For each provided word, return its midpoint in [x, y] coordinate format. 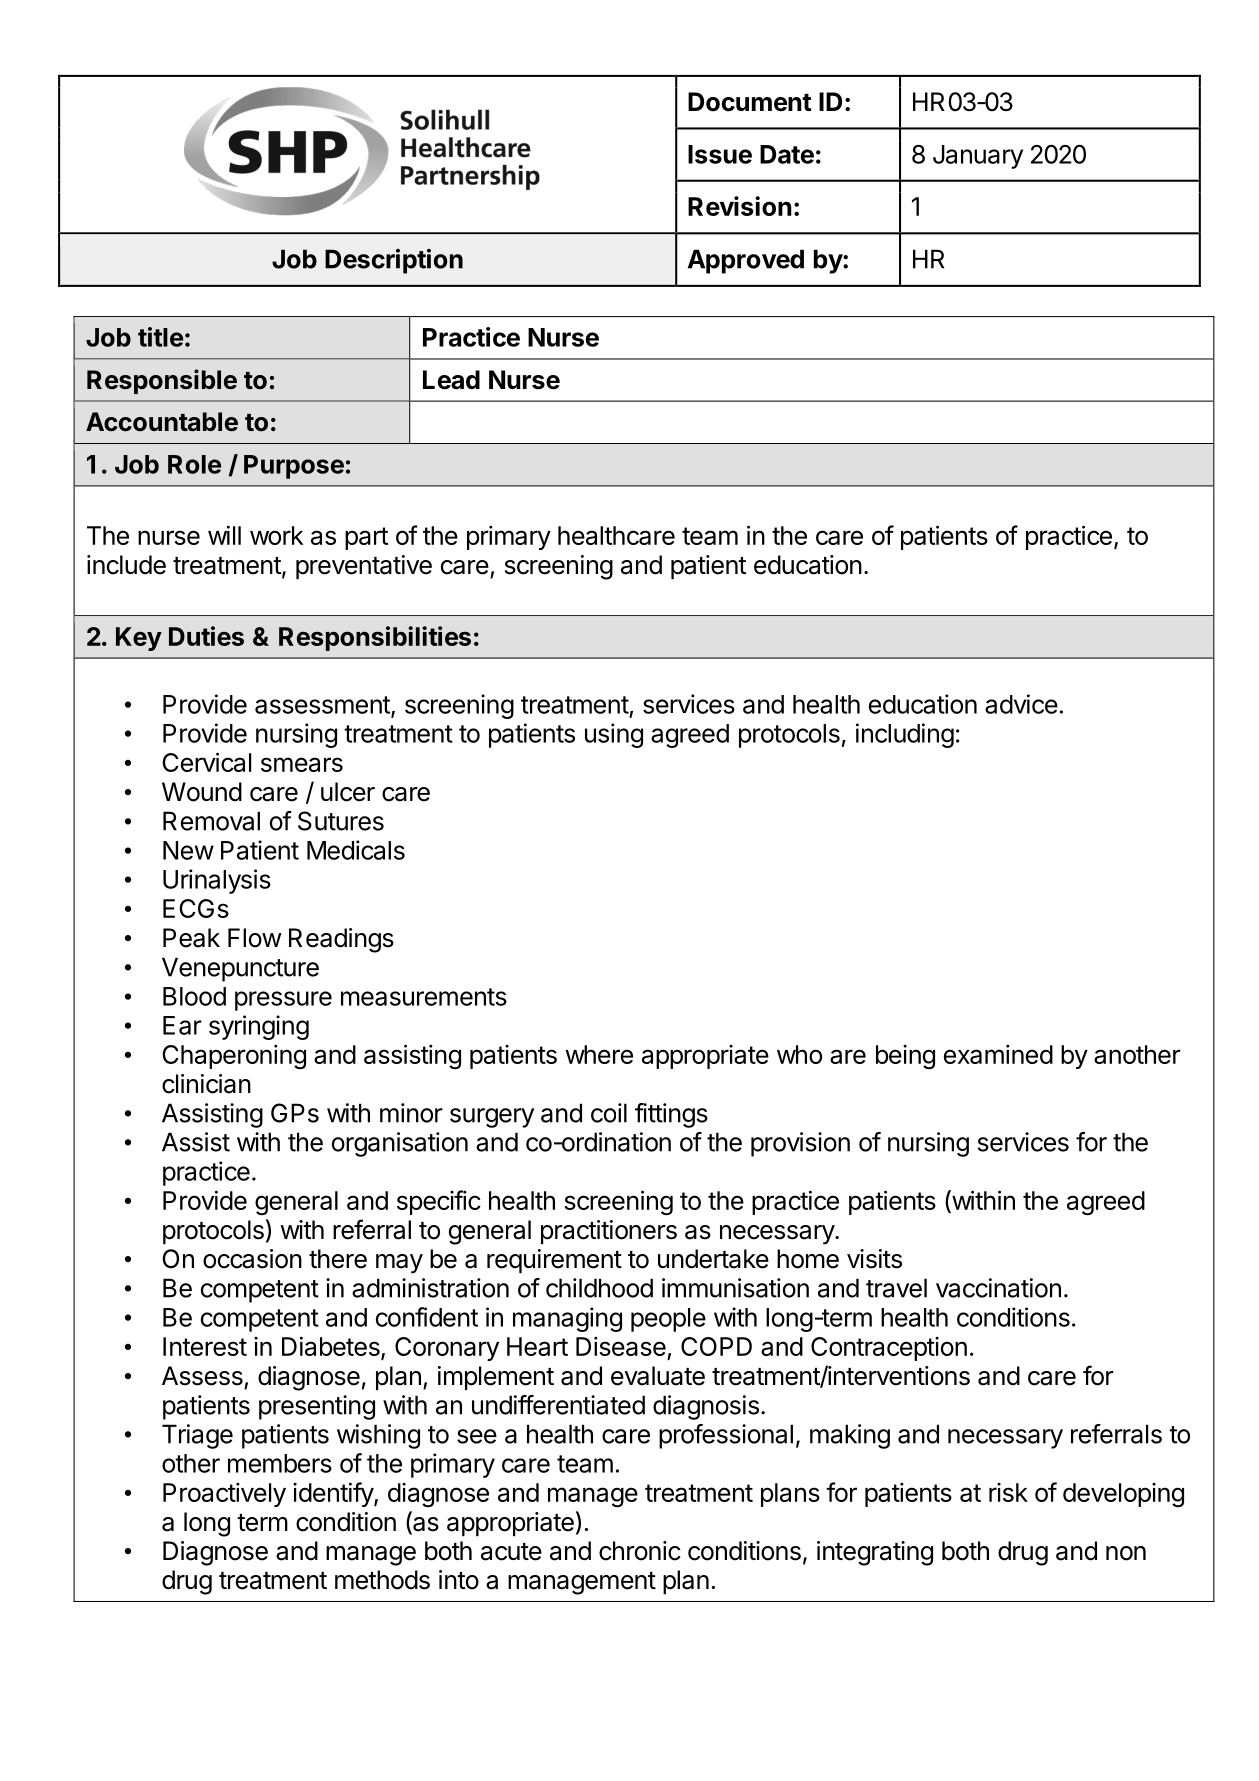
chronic [640, 1551]
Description [394, 261]
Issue [720, 154]
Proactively [224, 1495]
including [905, 735]
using [614, 735]
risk [1008, 1492]
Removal [211, 821]
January [978, 157]
